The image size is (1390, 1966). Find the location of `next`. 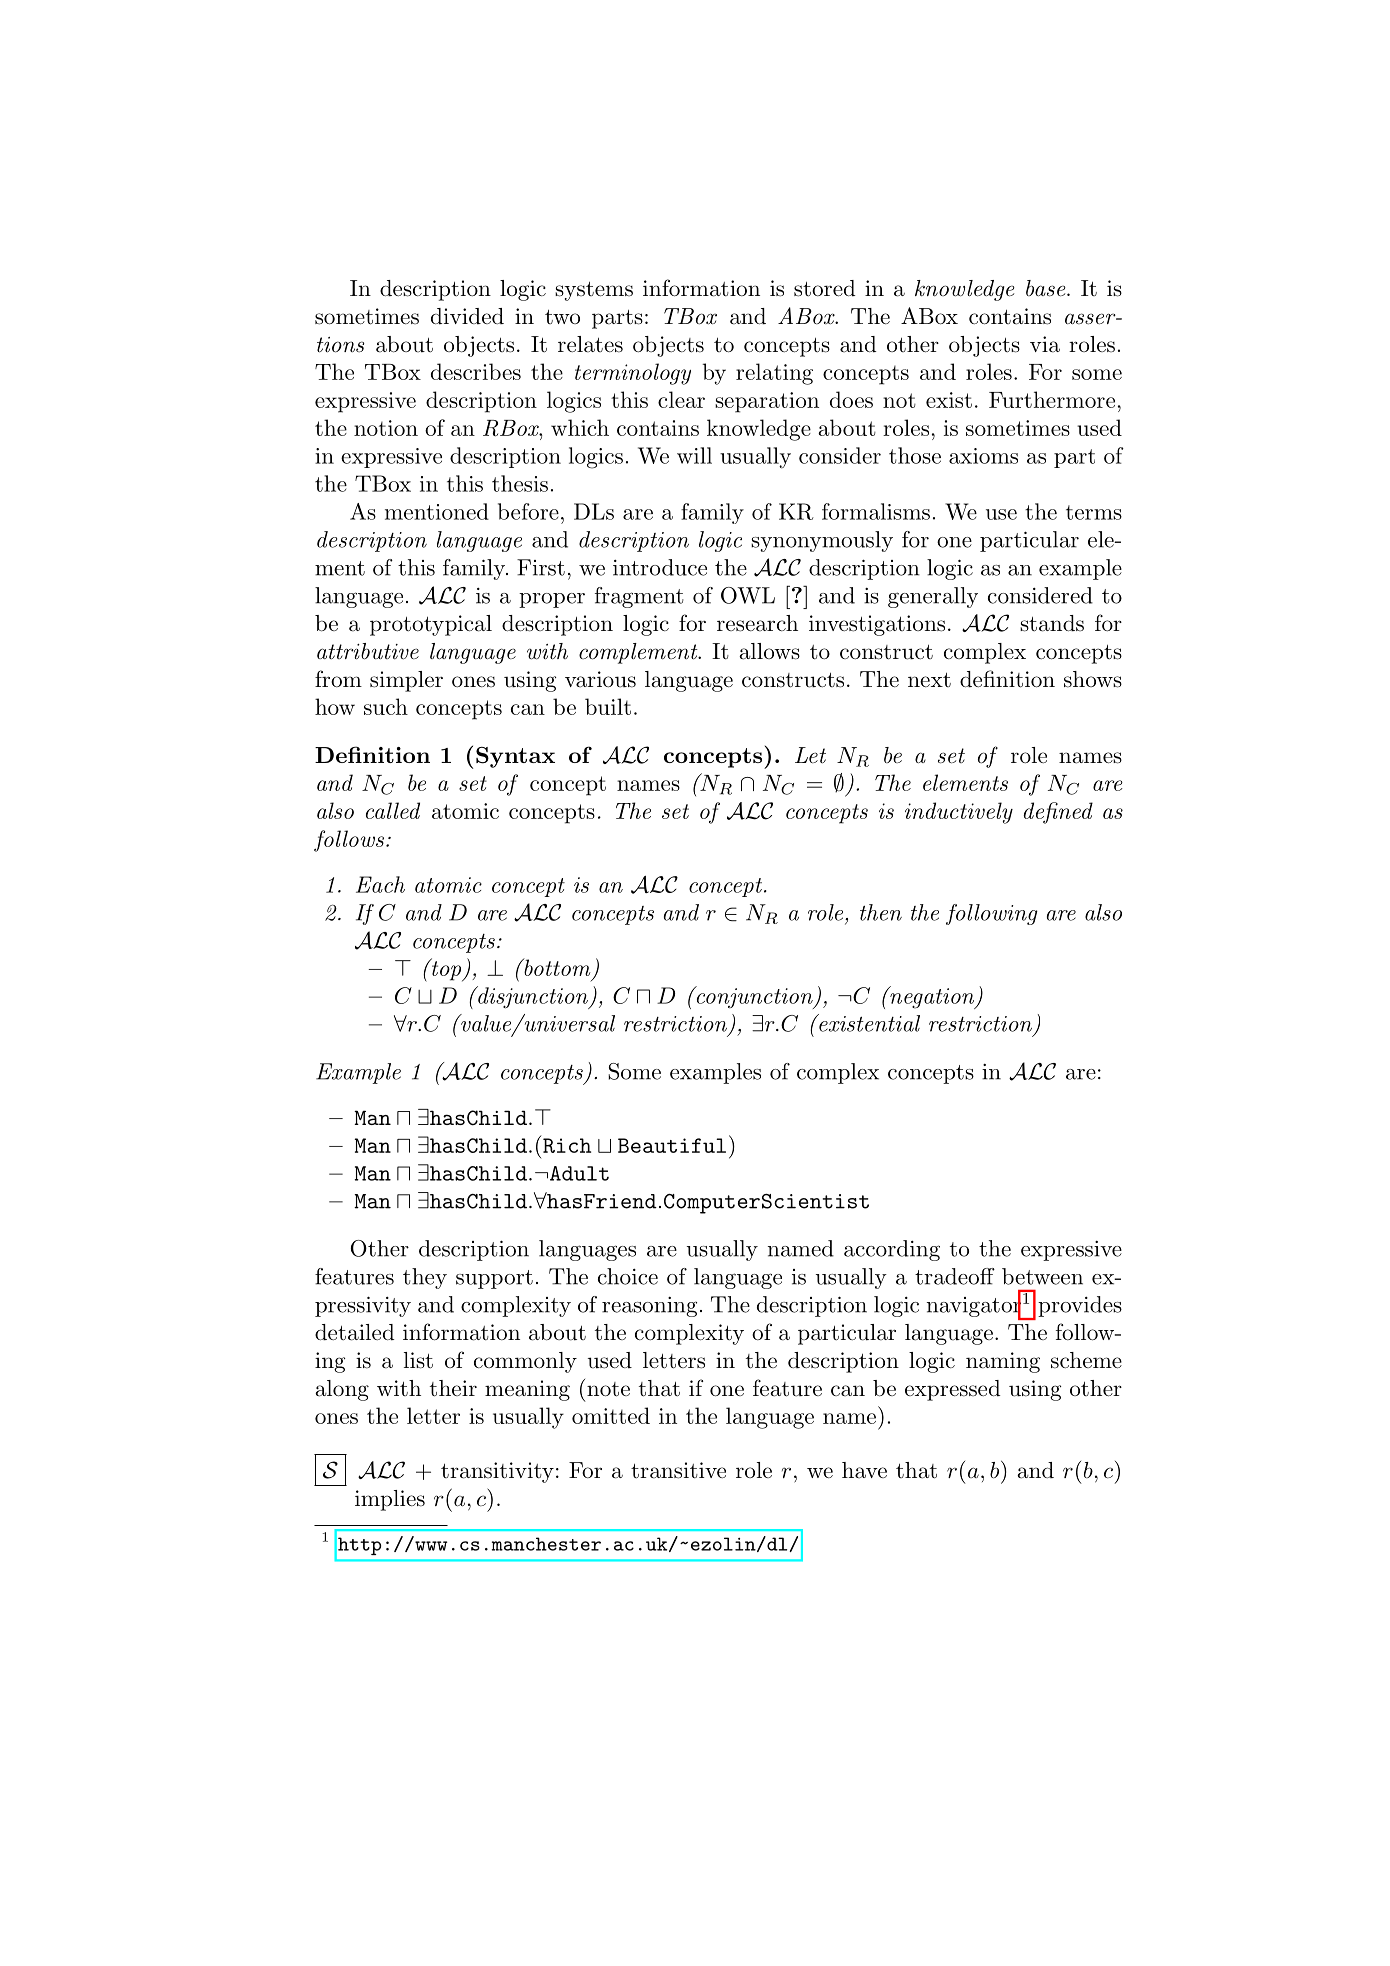

next is located at coordinates (929, 680).
